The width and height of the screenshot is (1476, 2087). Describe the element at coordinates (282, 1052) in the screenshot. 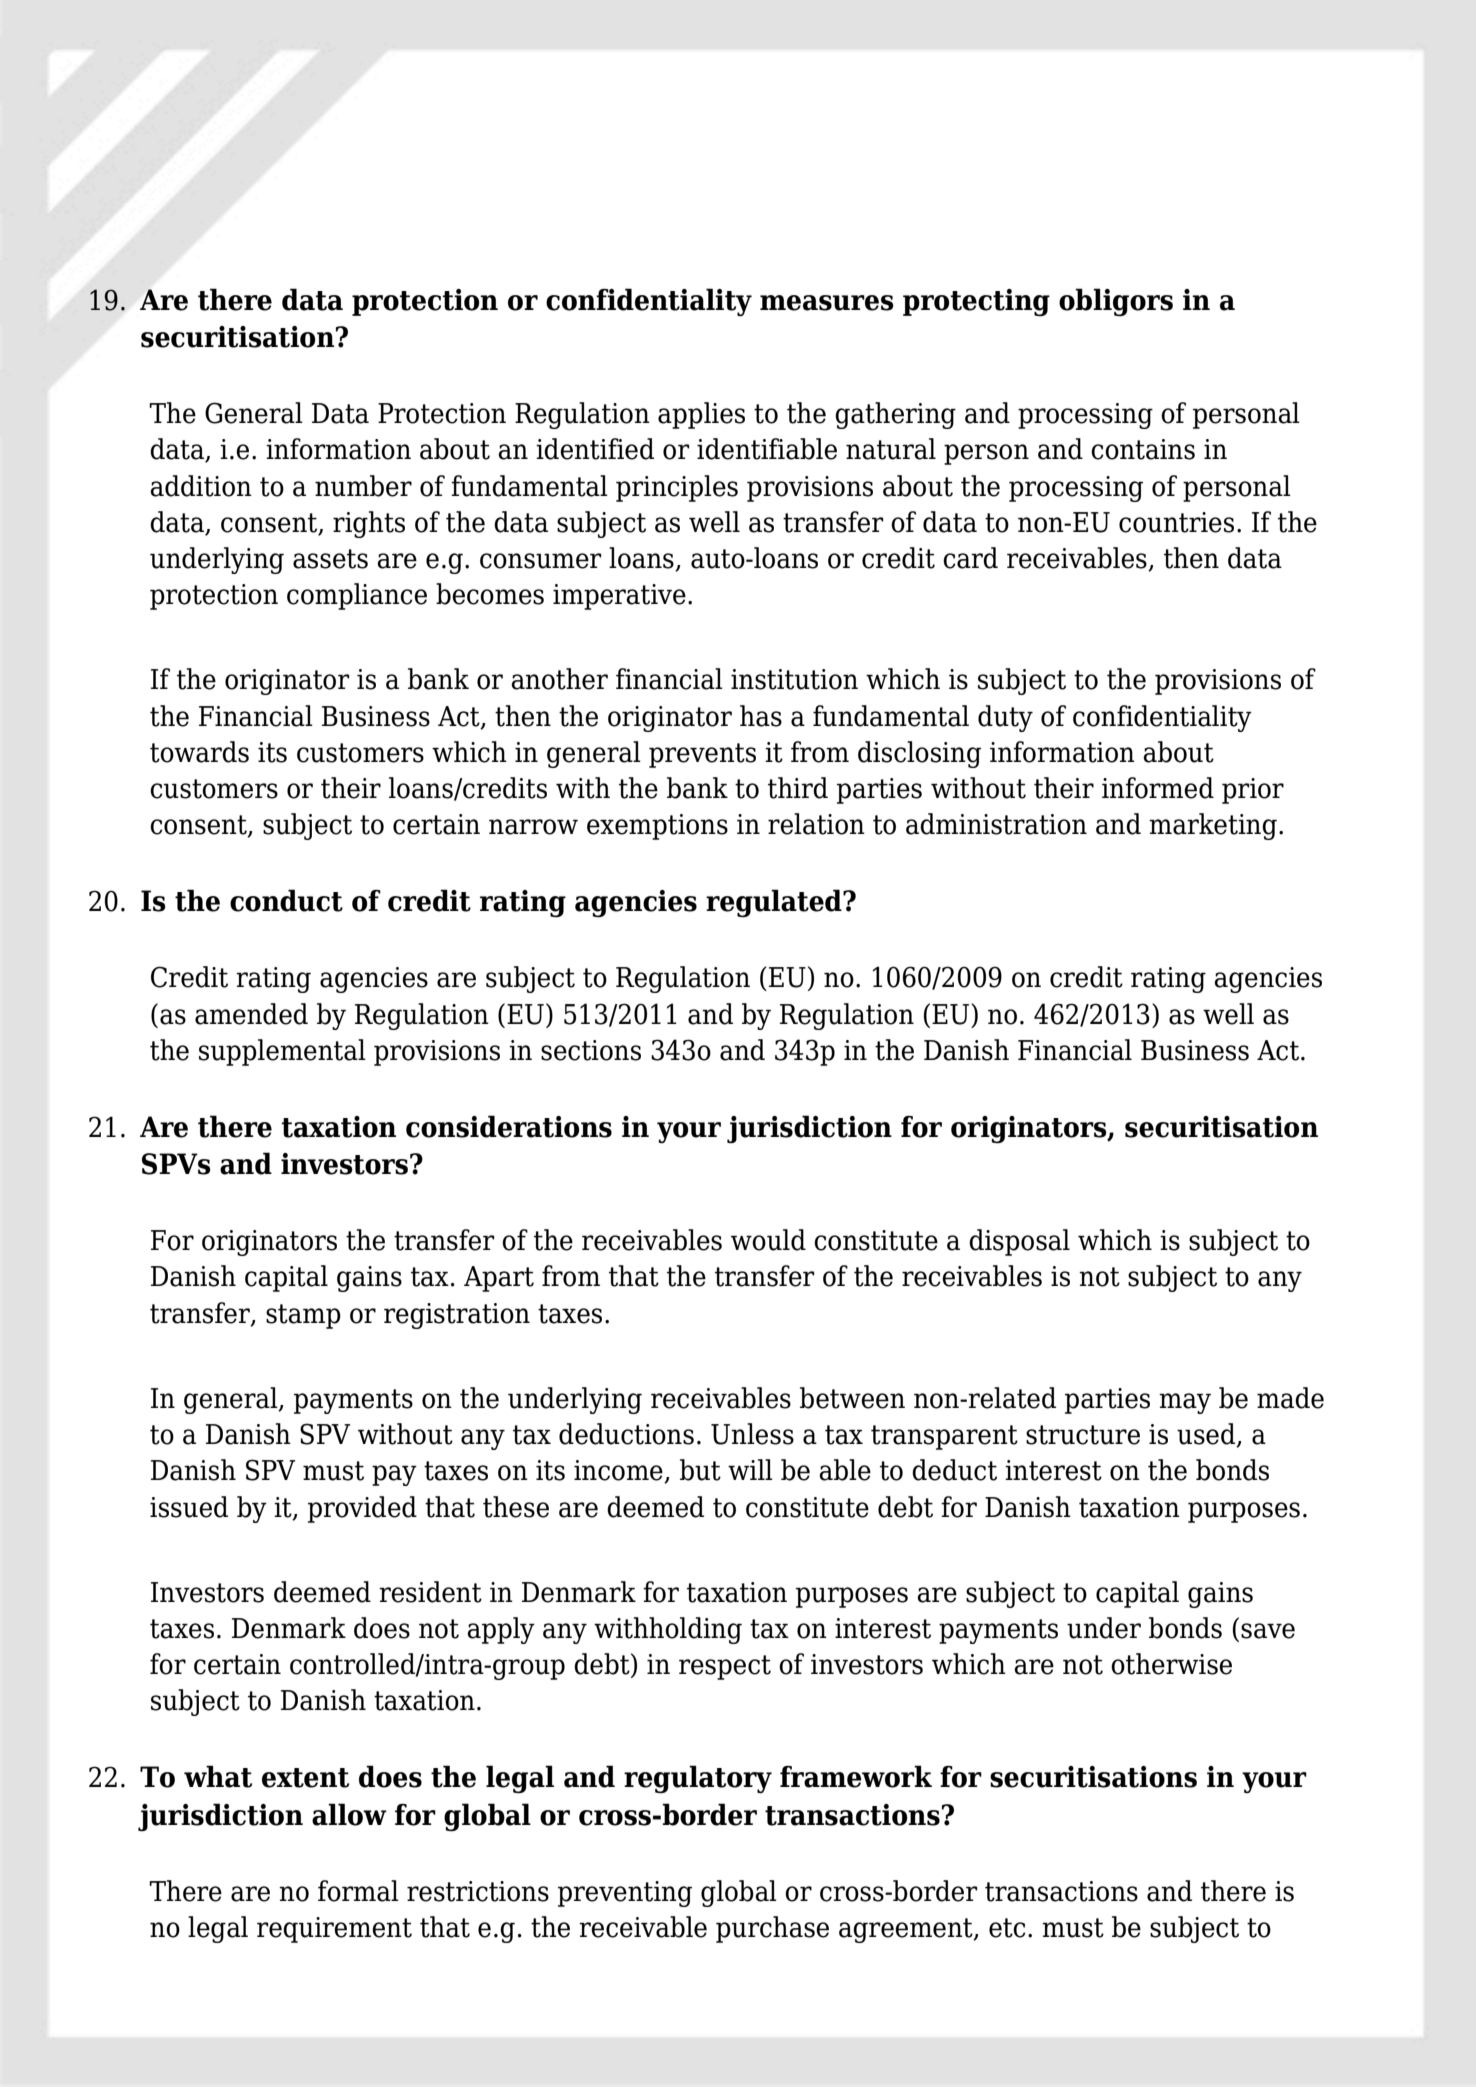

I see `supplemental` at that location.
